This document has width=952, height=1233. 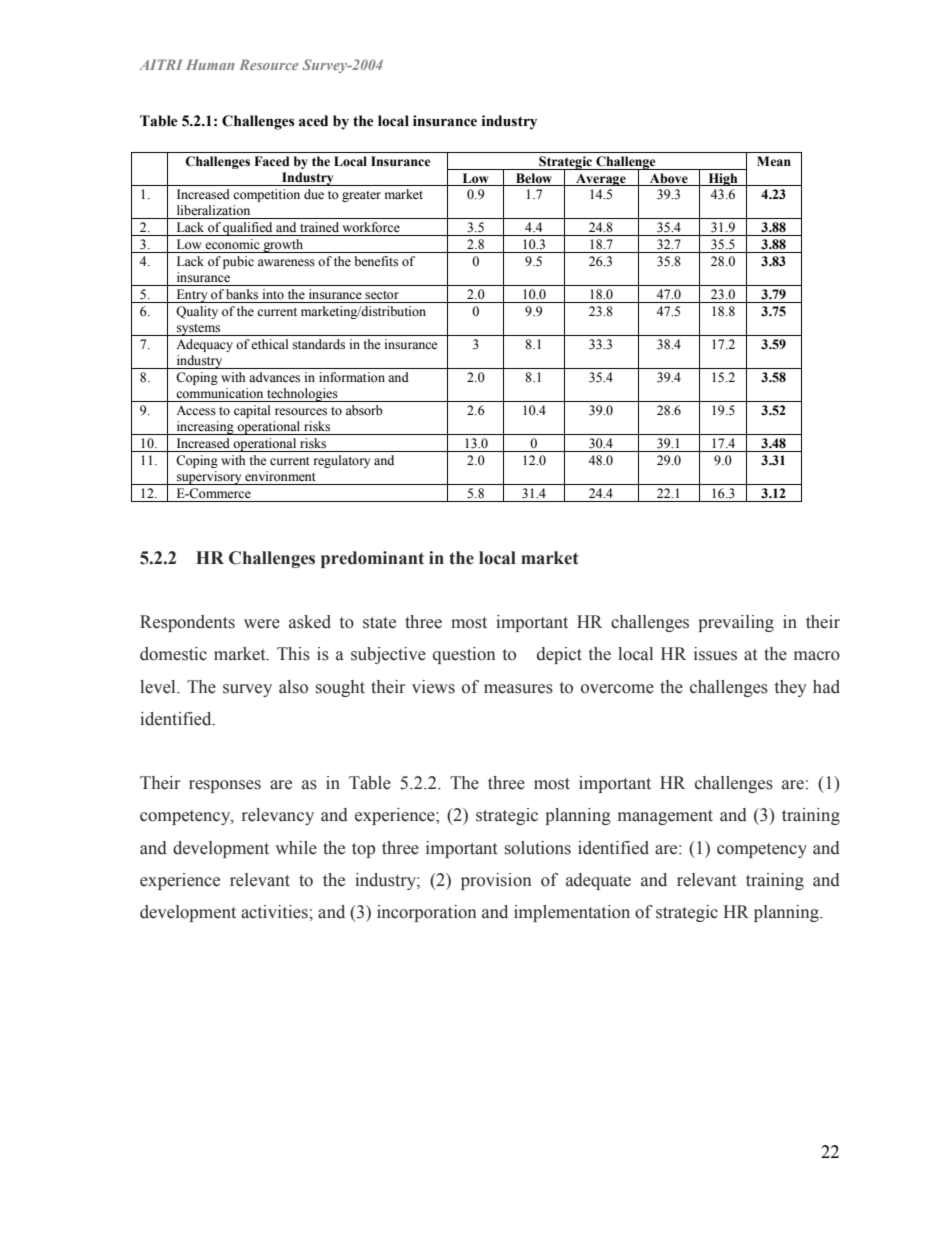 What do you see at coordinates (736, 623) in the document?
I see `prevailing` at bounding box center [736, 623].
